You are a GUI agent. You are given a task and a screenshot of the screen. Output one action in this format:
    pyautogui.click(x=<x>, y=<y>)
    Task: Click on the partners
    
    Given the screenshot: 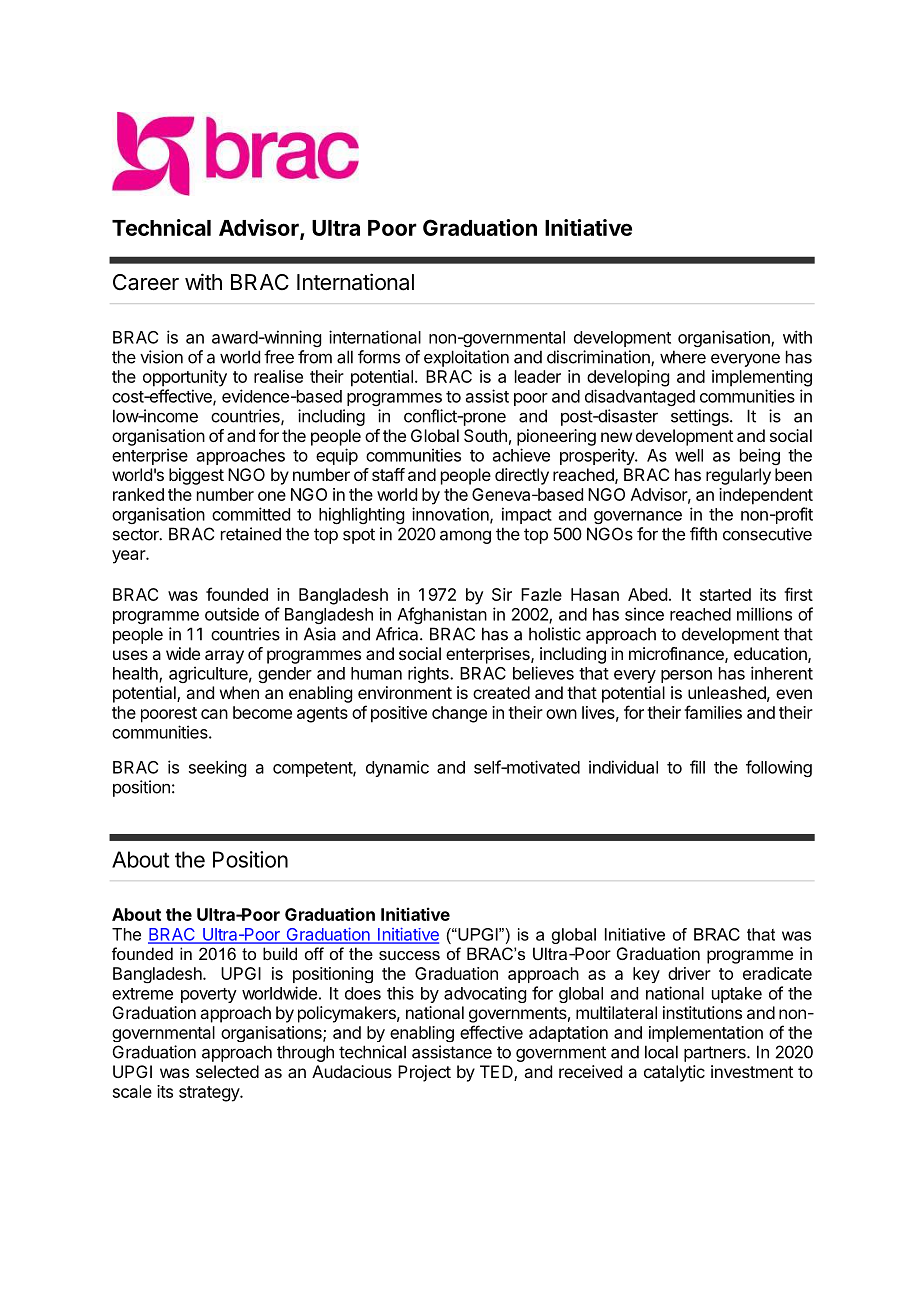 What is the action you would take?
    pyautogui.click(x=716, y=1054)
